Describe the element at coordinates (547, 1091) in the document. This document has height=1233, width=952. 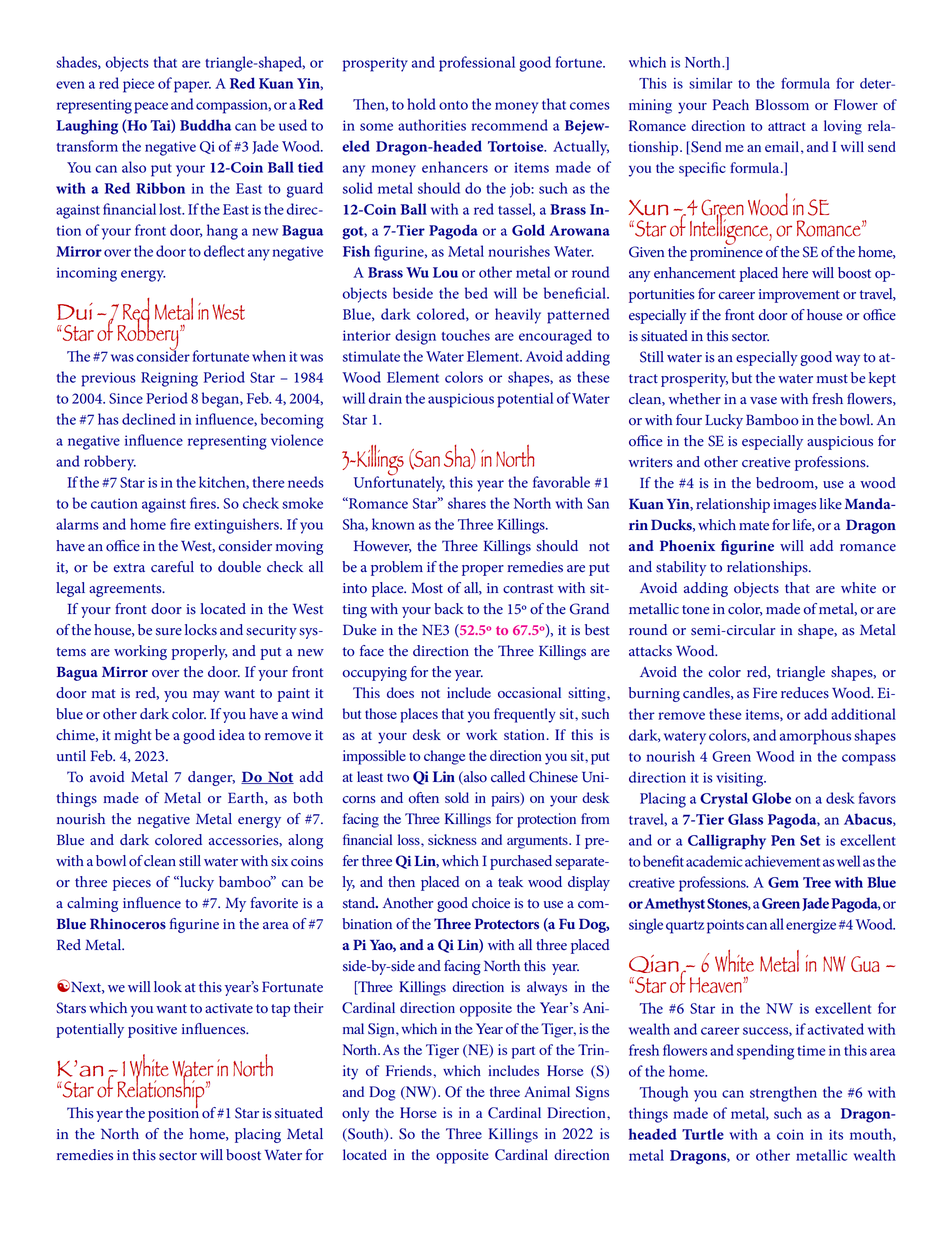
I see `Animal` at that location.
